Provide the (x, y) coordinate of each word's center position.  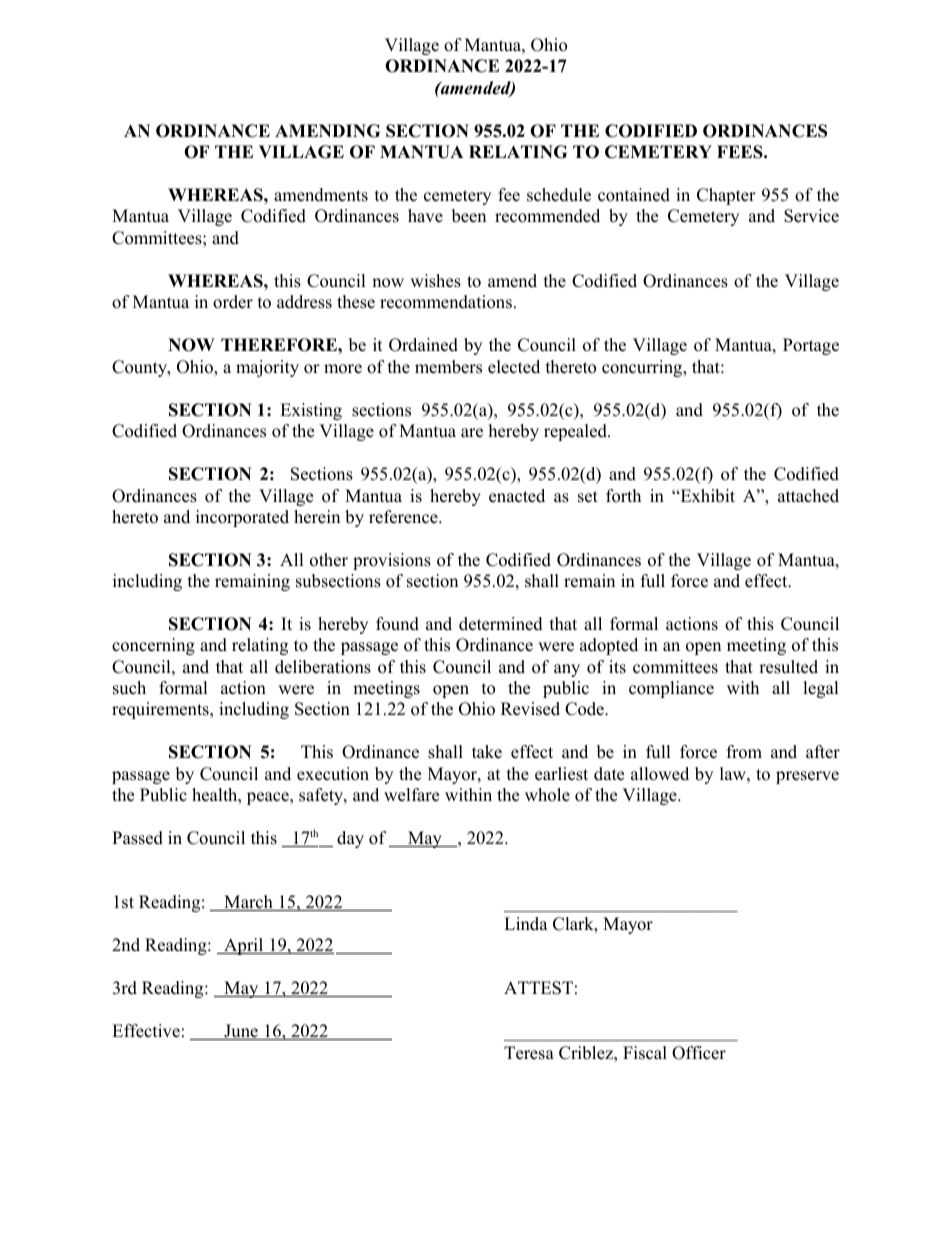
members (448, 367)
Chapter (726, 196)
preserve (807, 777)
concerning (153, 646)
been (469, 216)
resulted (788, 667)
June (241, 1032)
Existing (311, 411)
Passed (137, 838)
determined (501, 624)
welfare (411, 795)
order (233, 302)
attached (808, 496)
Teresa (529, 1053)
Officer (699, 1053)
